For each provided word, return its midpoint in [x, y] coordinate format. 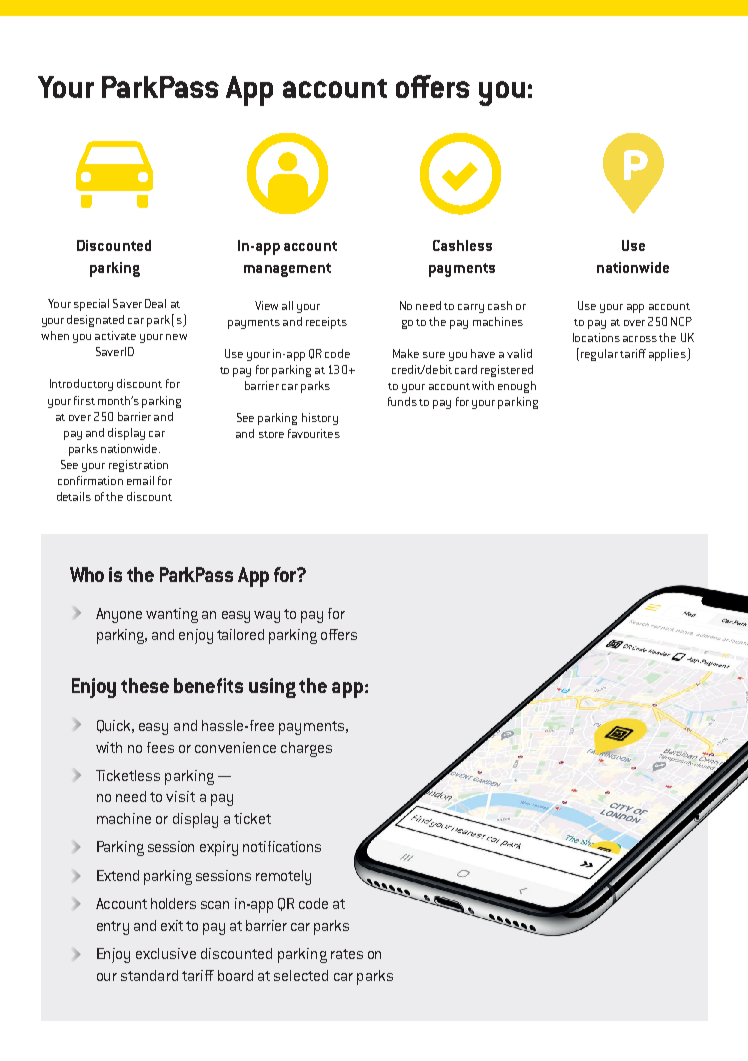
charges [306, 749]
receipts [326, 323]
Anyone [119, 615]
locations [596, 337]
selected [301, 975]
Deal [155, 303]
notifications [282, 846]
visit [180, 796]
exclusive [166, 953]
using [272, 688]
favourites [314, 433]
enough [517, 387]
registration [138, 466]
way [267, 617]
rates [347, 954]
